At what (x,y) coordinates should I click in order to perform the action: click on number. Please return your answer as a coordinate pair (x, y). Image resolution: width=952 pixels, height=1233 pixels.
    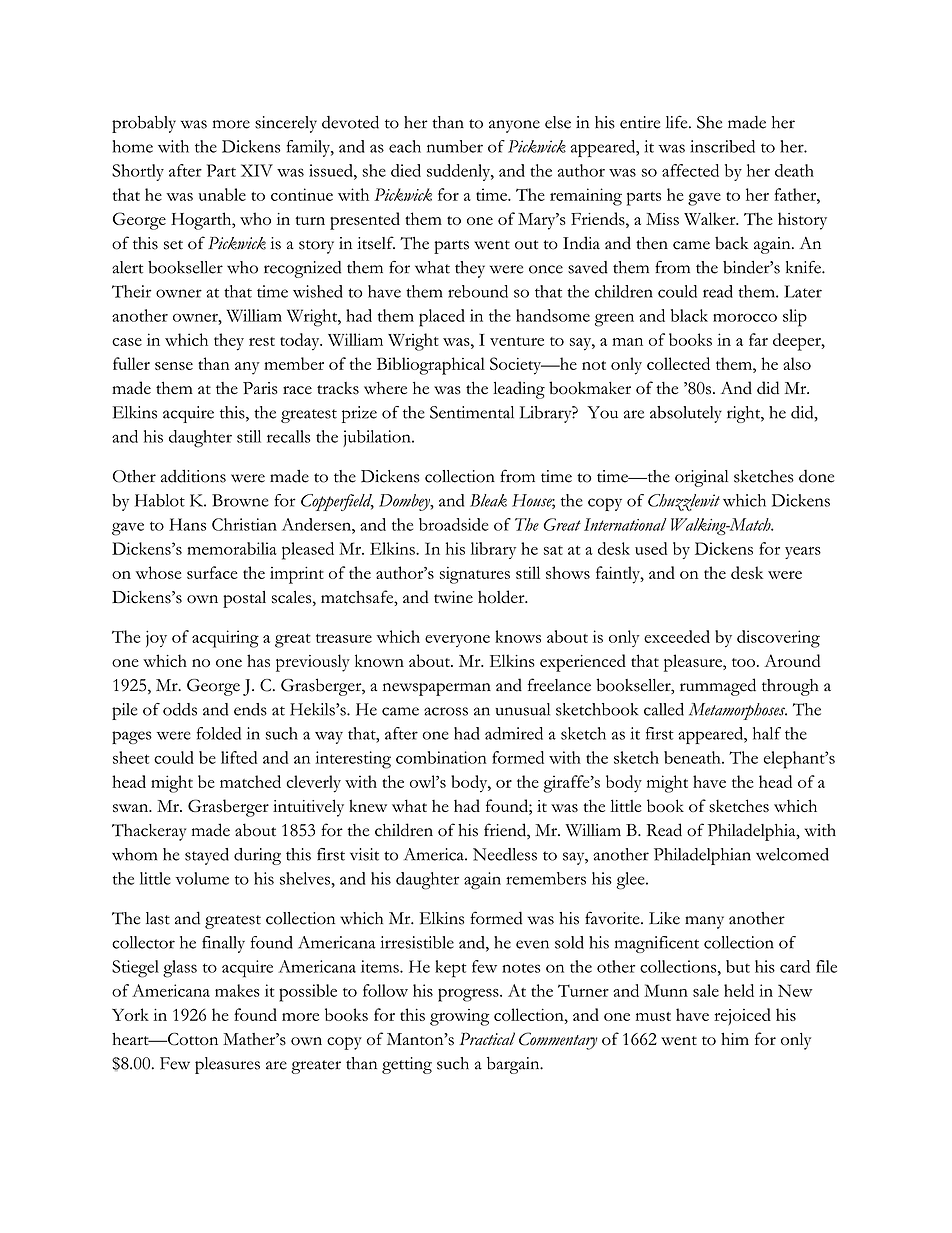
    Looking at the image, I should click on (455, 146).
